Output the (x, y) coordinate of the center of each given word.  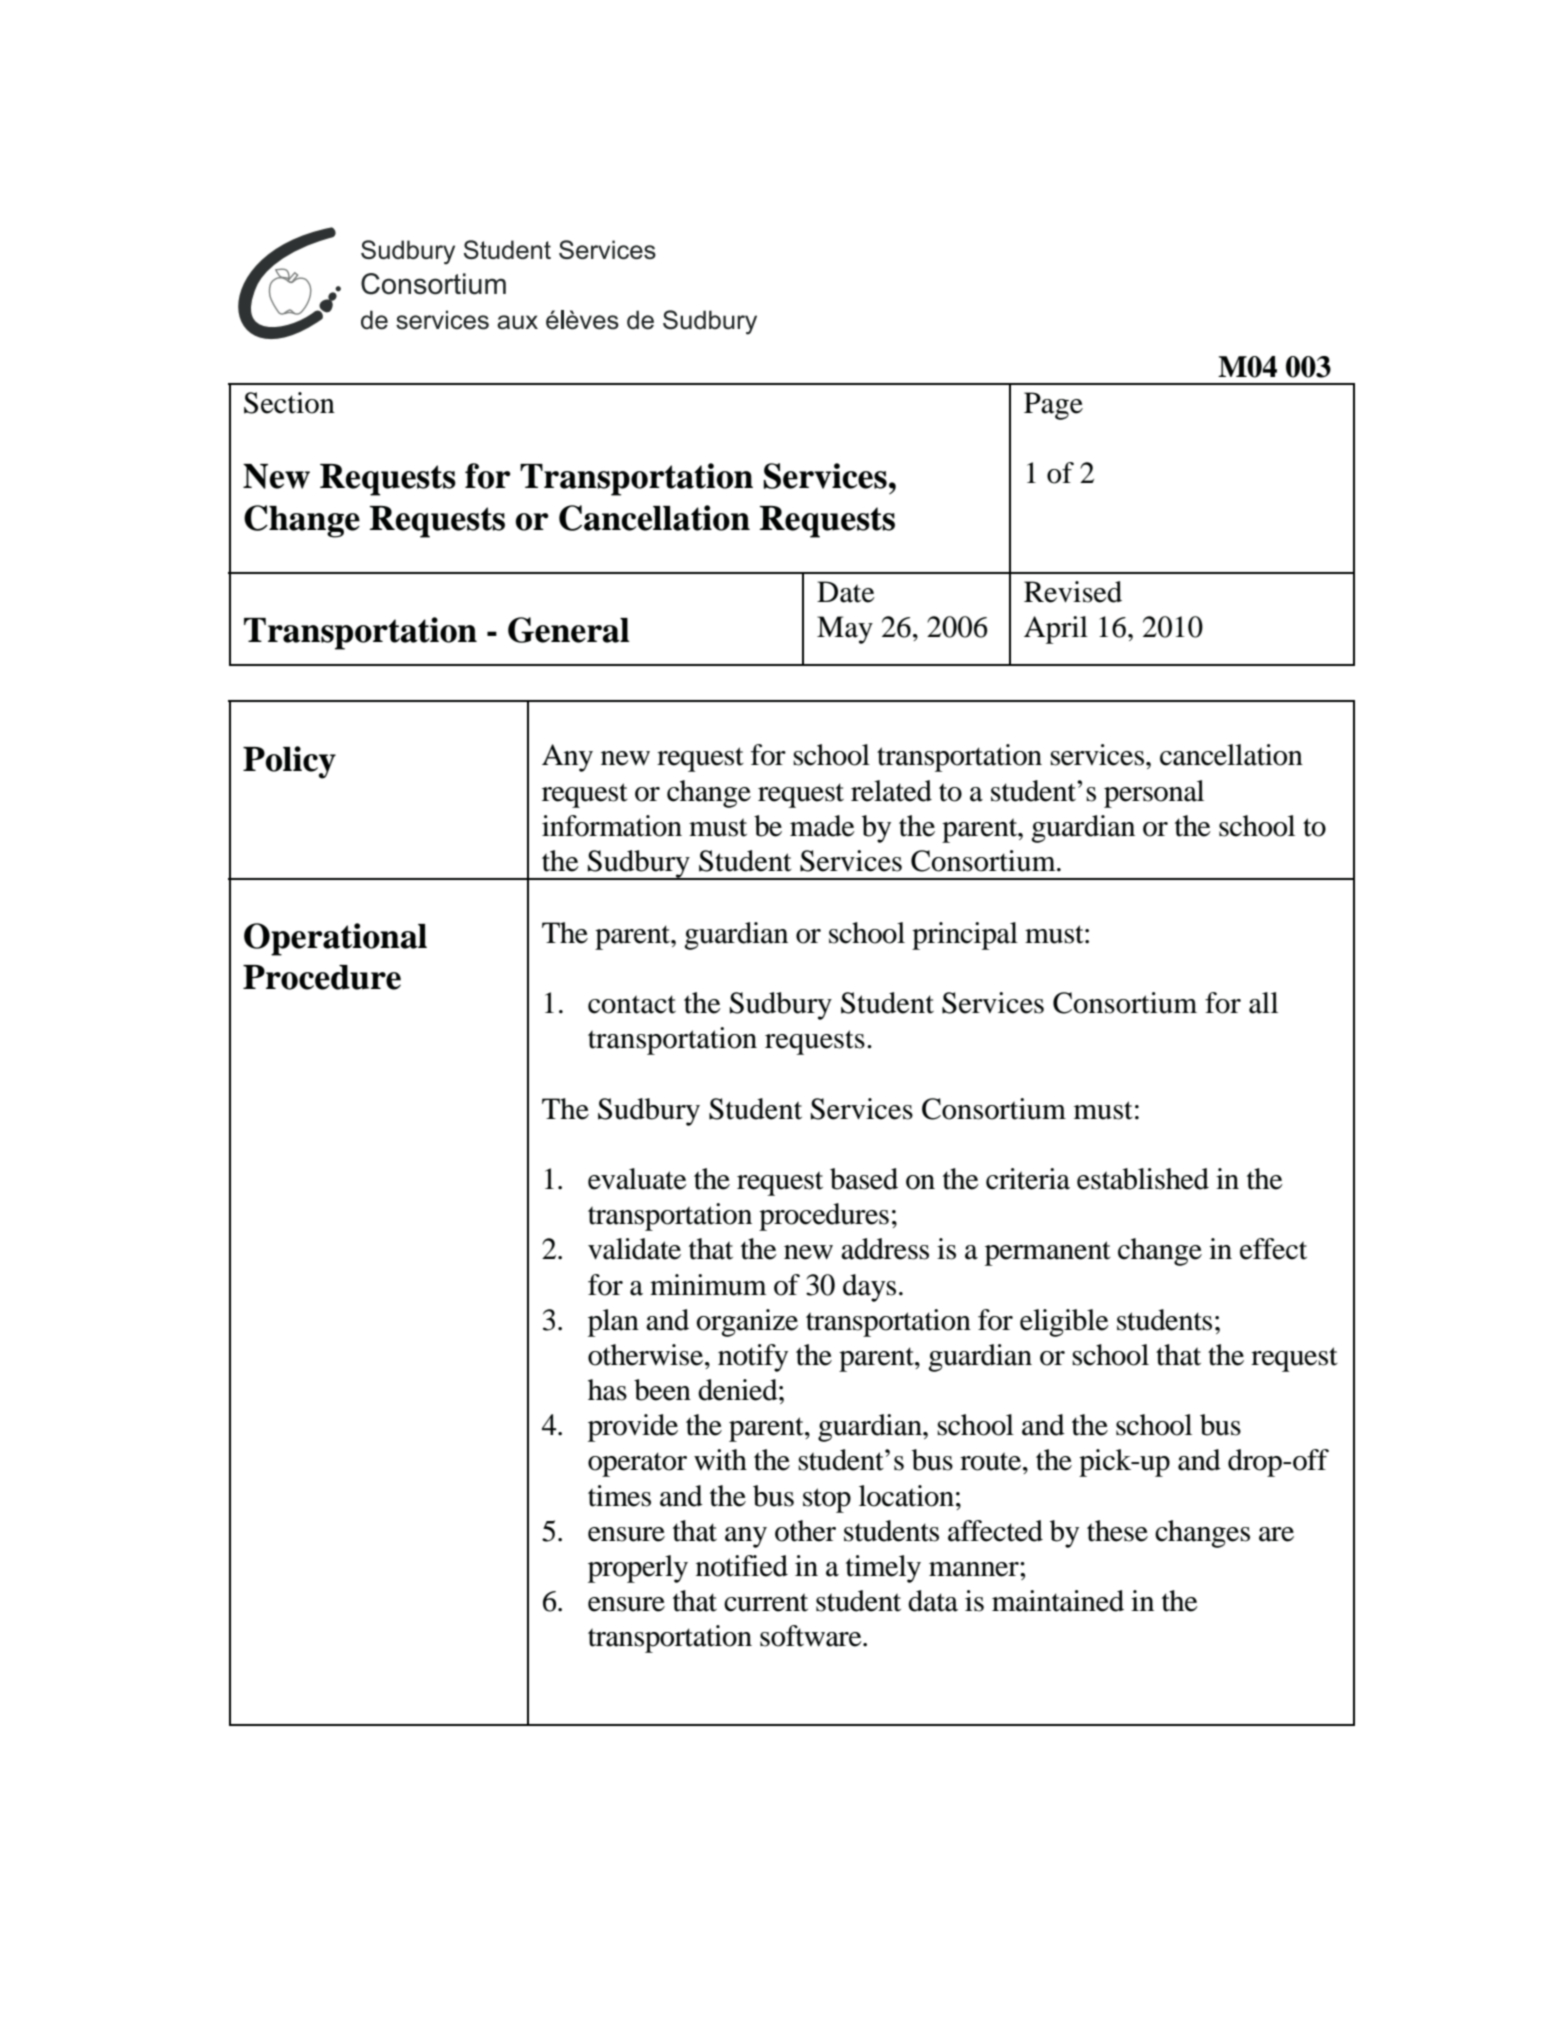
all (1263, 1003)
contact (632, 1004)
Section (289, 403)
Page (1053, 406)
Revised (1073, 592)
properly (638, 1569)
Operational (335, 939)
